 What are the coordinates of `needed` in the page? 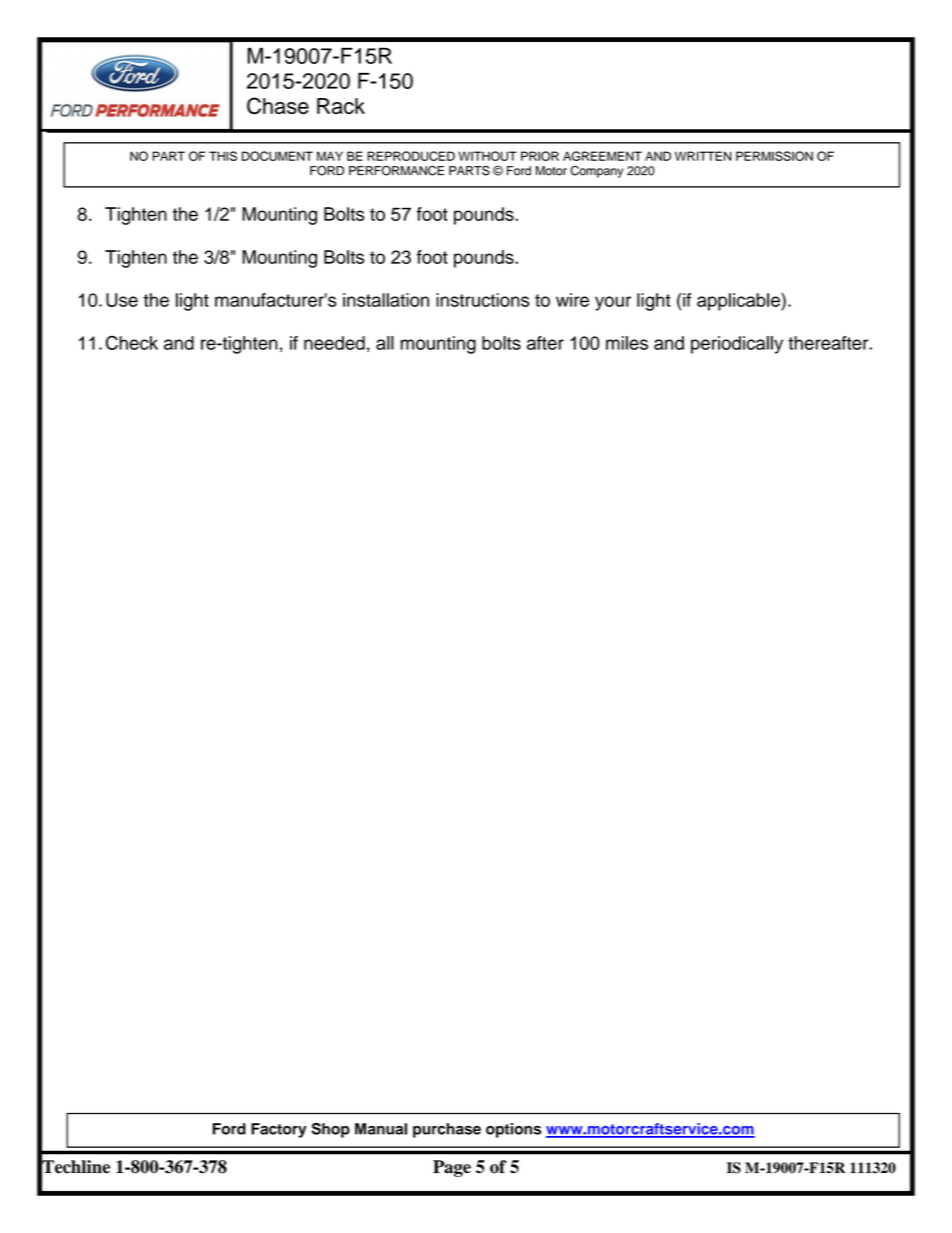 It's located at (334, 343).
